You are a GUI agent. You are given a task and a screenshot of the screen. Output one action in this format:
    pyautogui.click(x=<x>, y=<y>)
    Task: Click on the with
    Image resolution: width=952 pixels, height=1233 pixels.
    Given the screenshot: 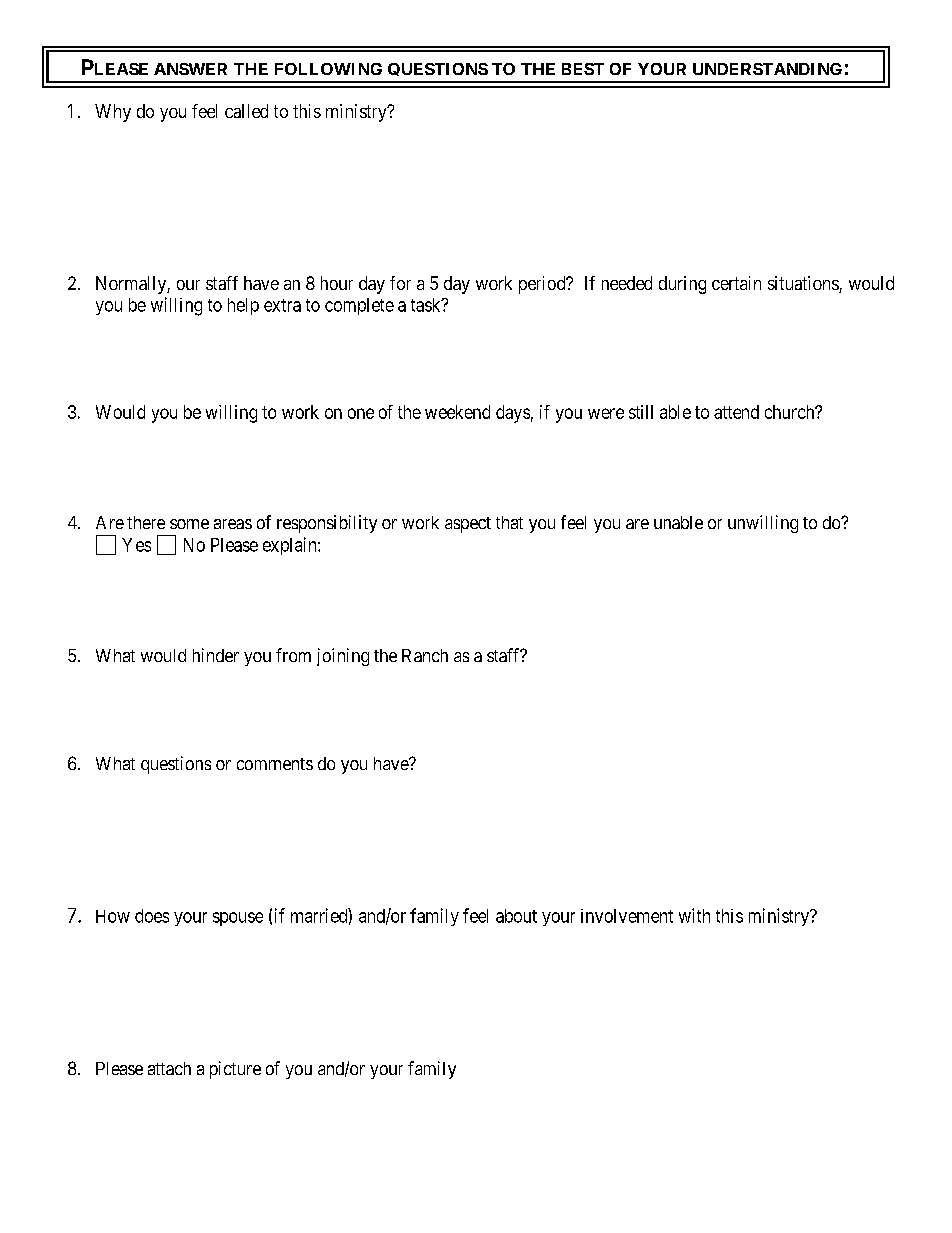 What is the action you would take?
    pyautogui.click(x=694, y=915)
